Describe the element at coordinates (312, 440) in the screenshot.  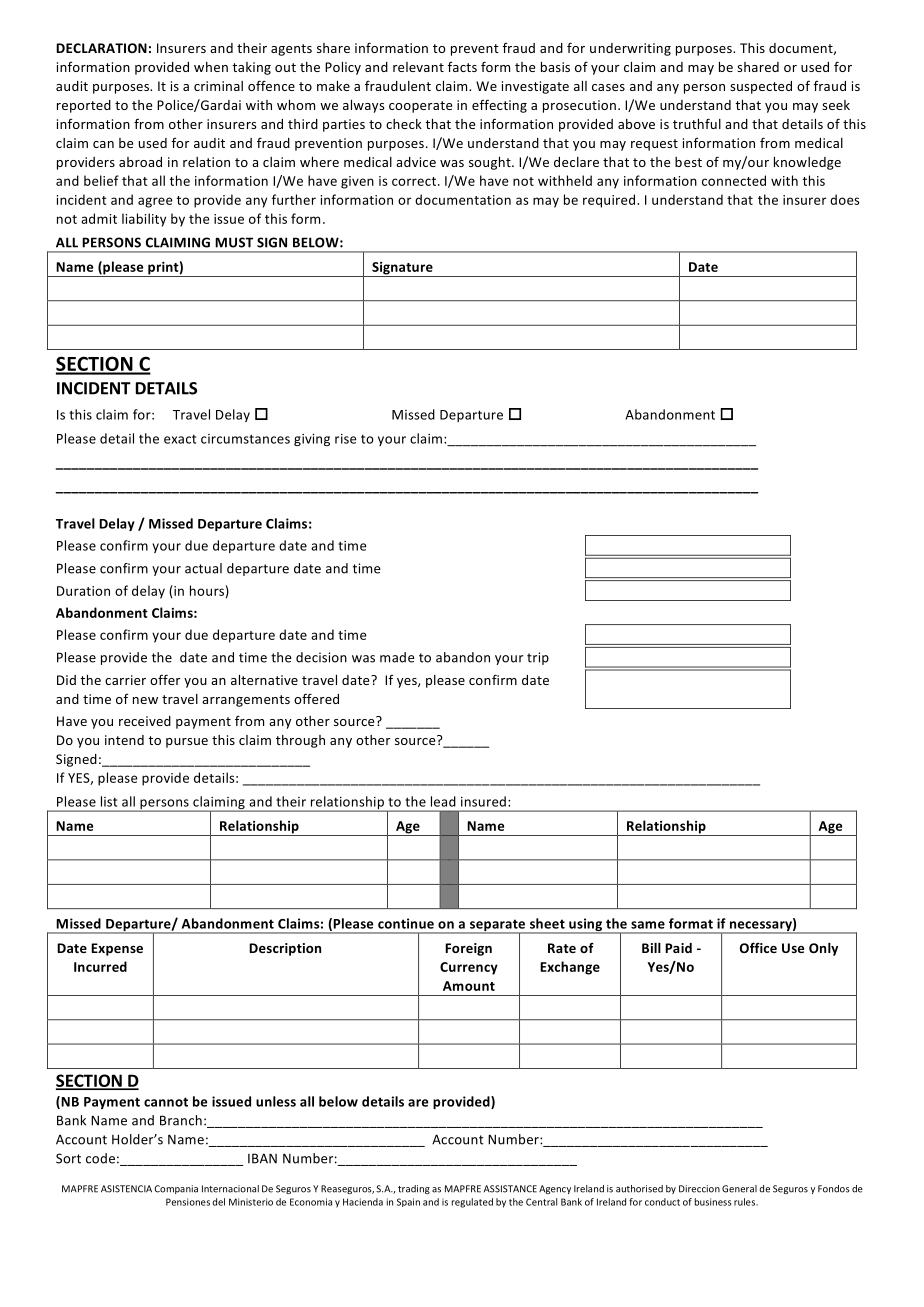
I see `giving` at that location.
